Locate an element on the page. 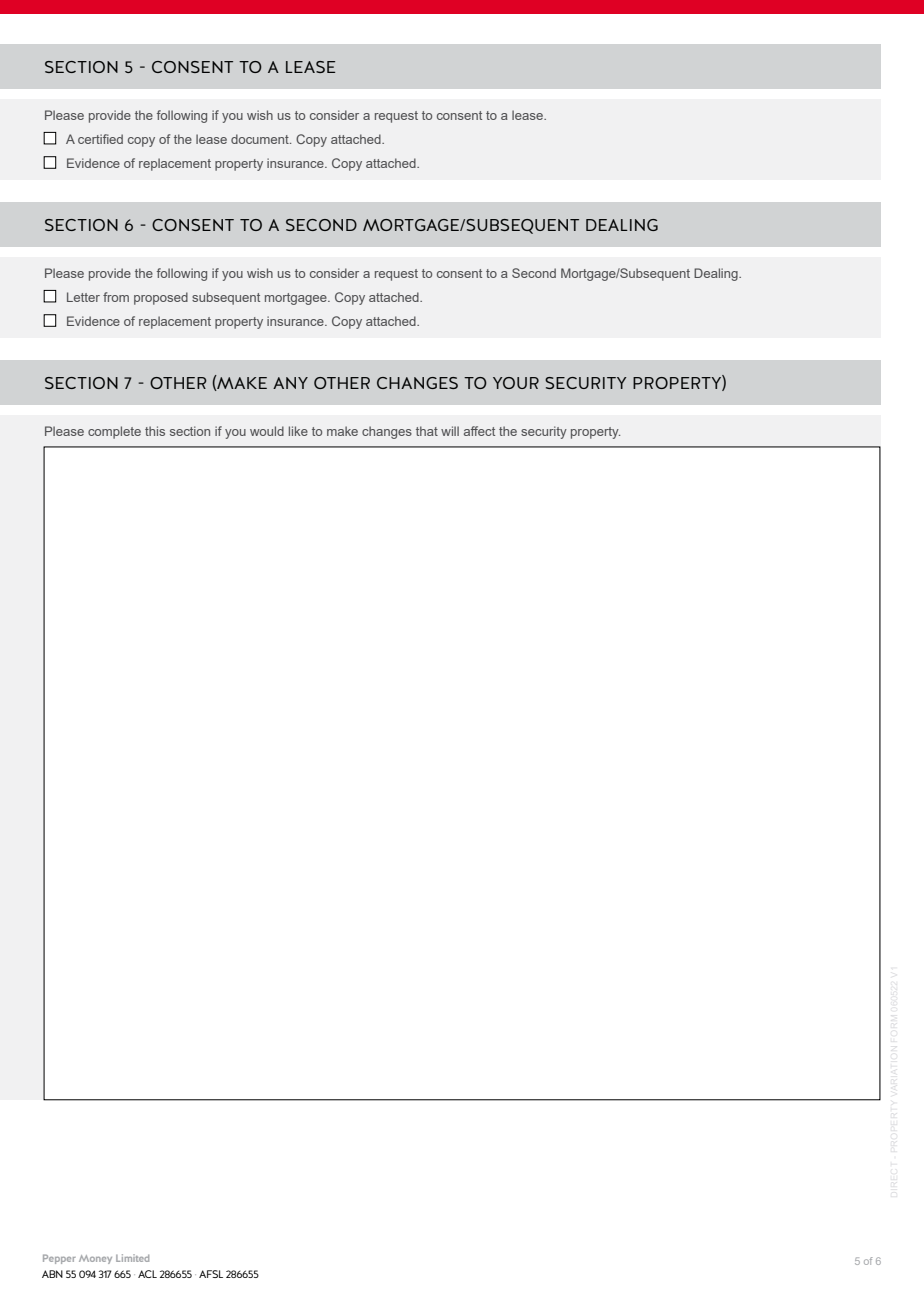 This image has width=924, height=1308. certified is located at coordinates (100, 139).
